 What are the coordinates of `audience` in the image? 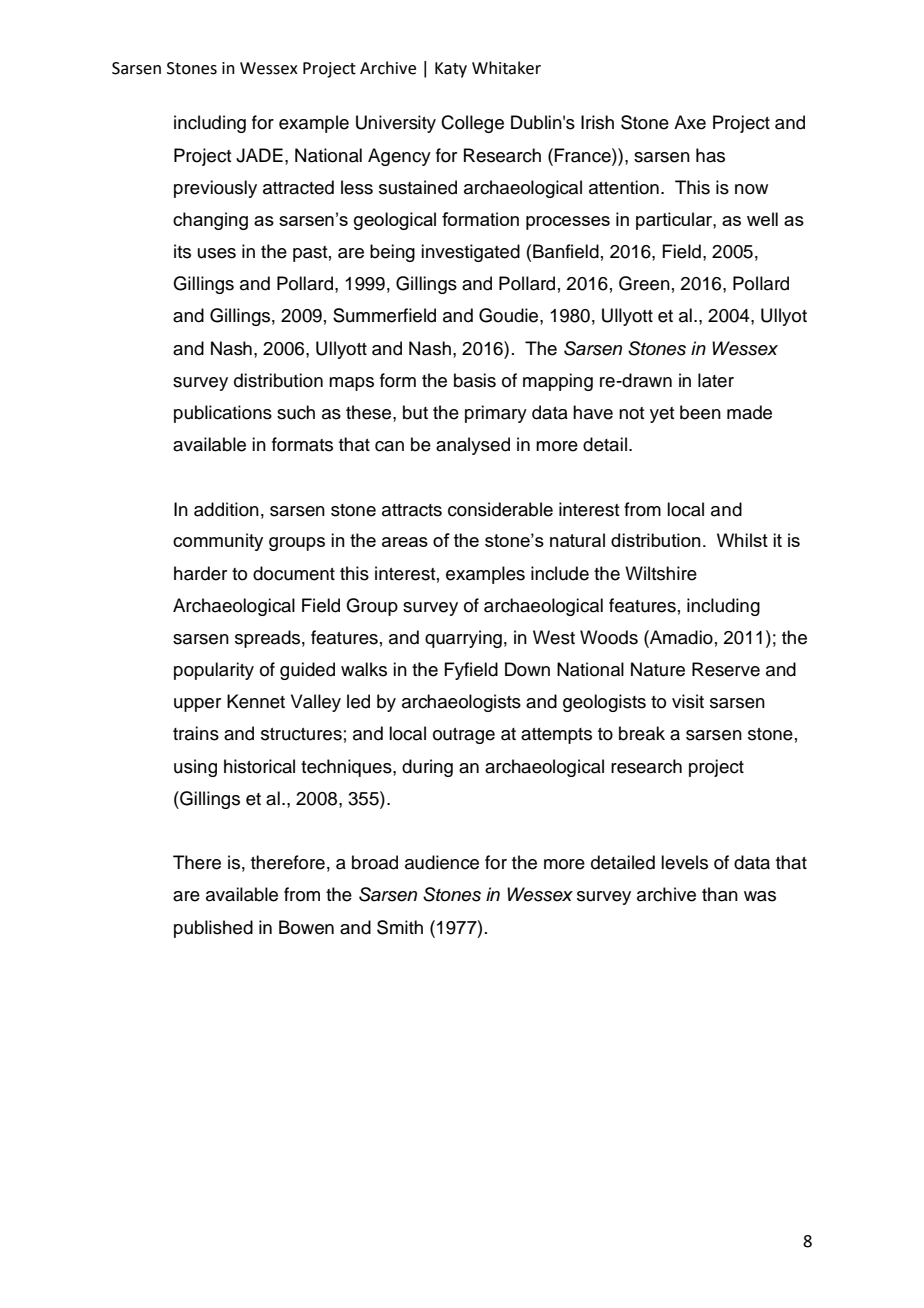 It's located at (442, 862).
